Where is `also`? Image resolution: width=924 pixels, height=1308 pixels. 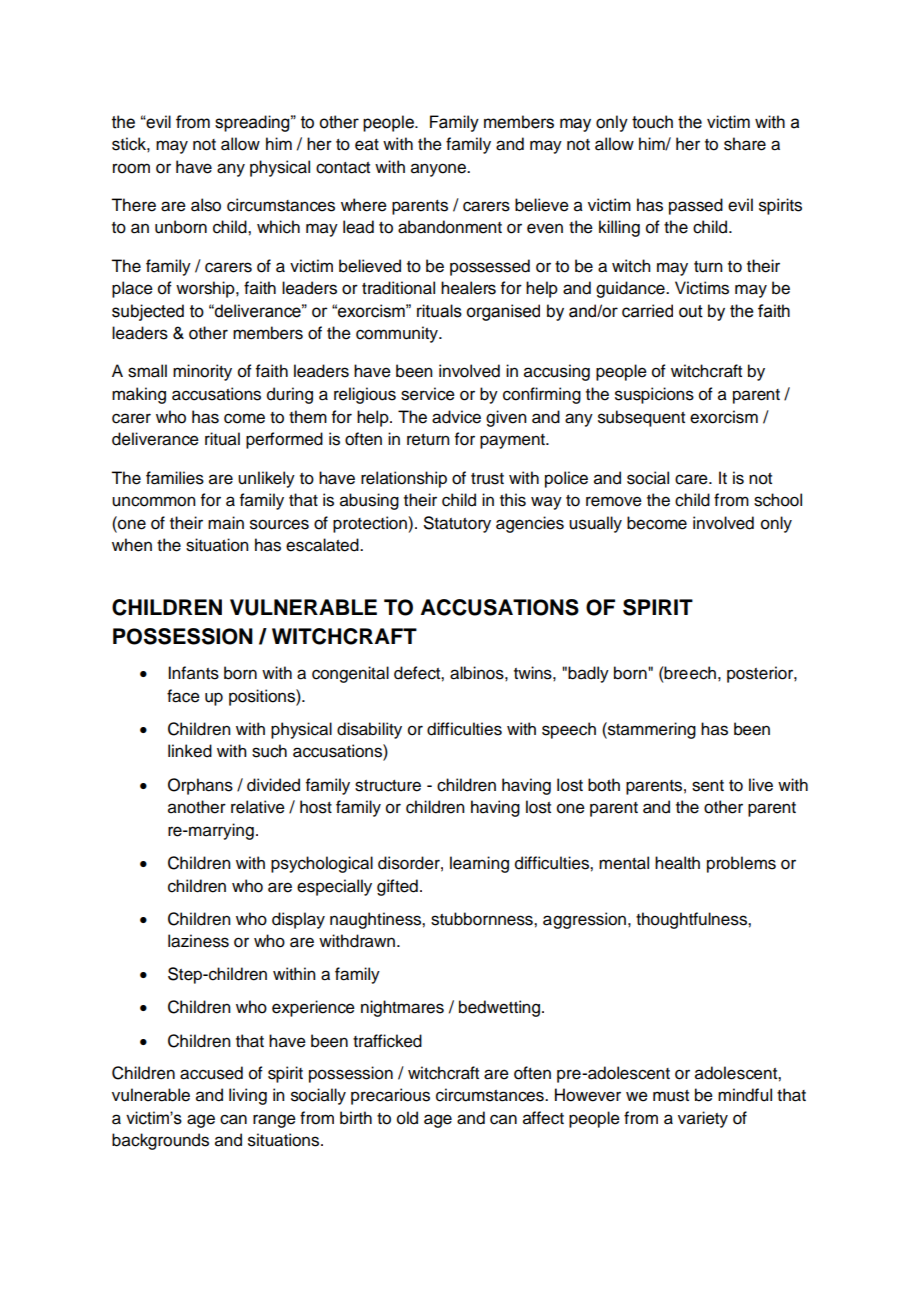
also is located at coordinates (206, 205).
